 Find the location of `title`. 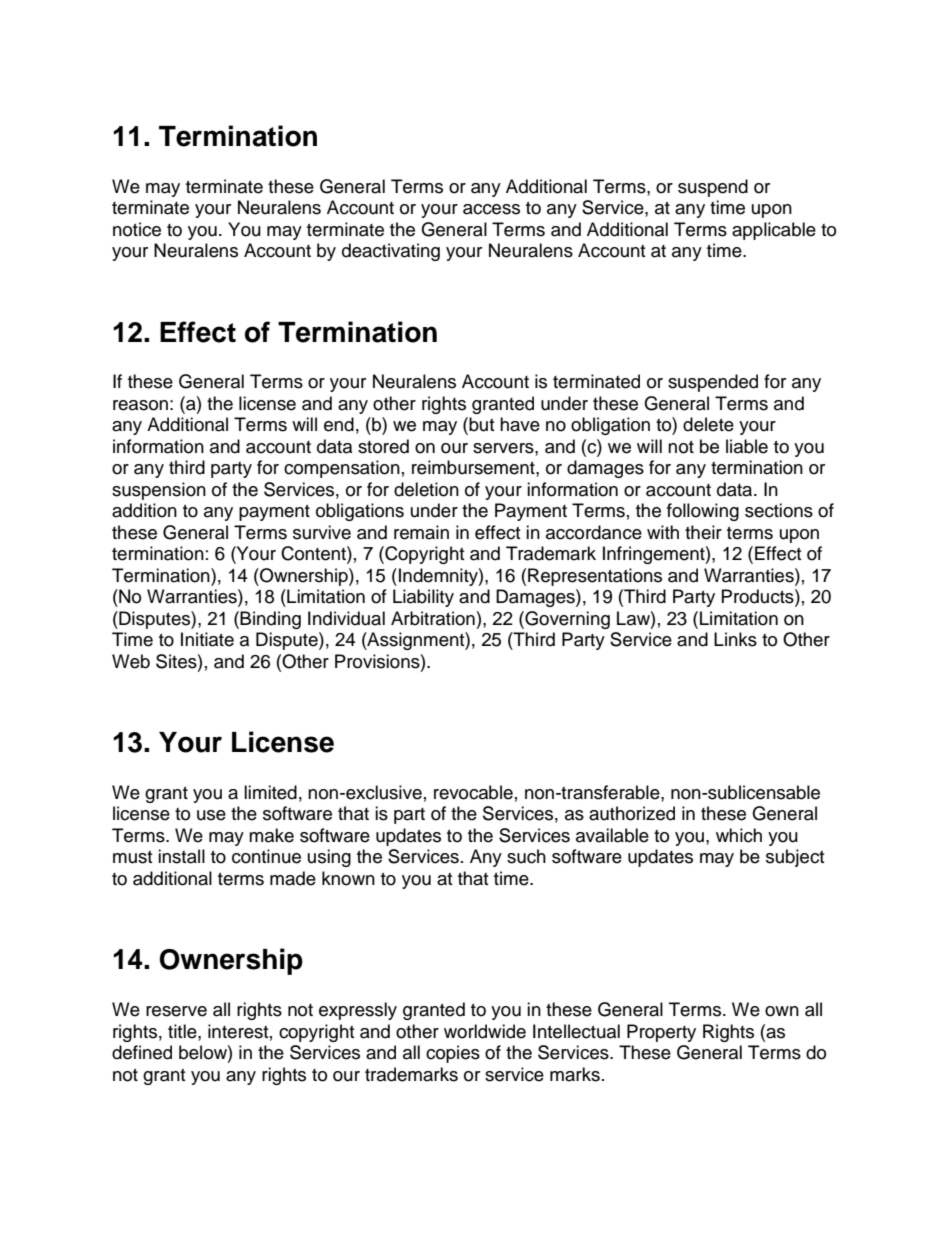

title is located at coordinates (183, 1031).
